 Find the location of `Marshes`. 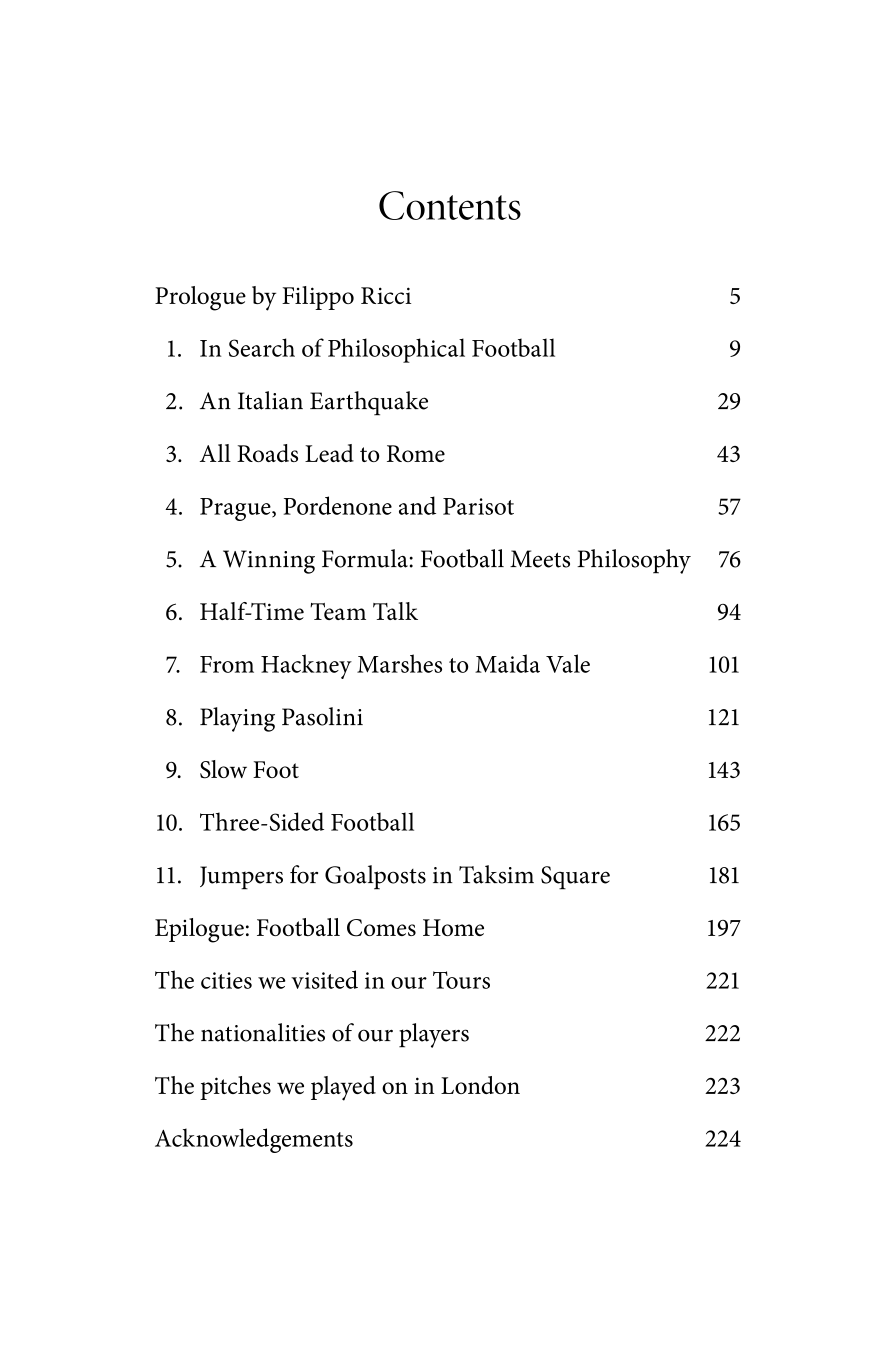

Marshes is located at coordinates (399, 663).
